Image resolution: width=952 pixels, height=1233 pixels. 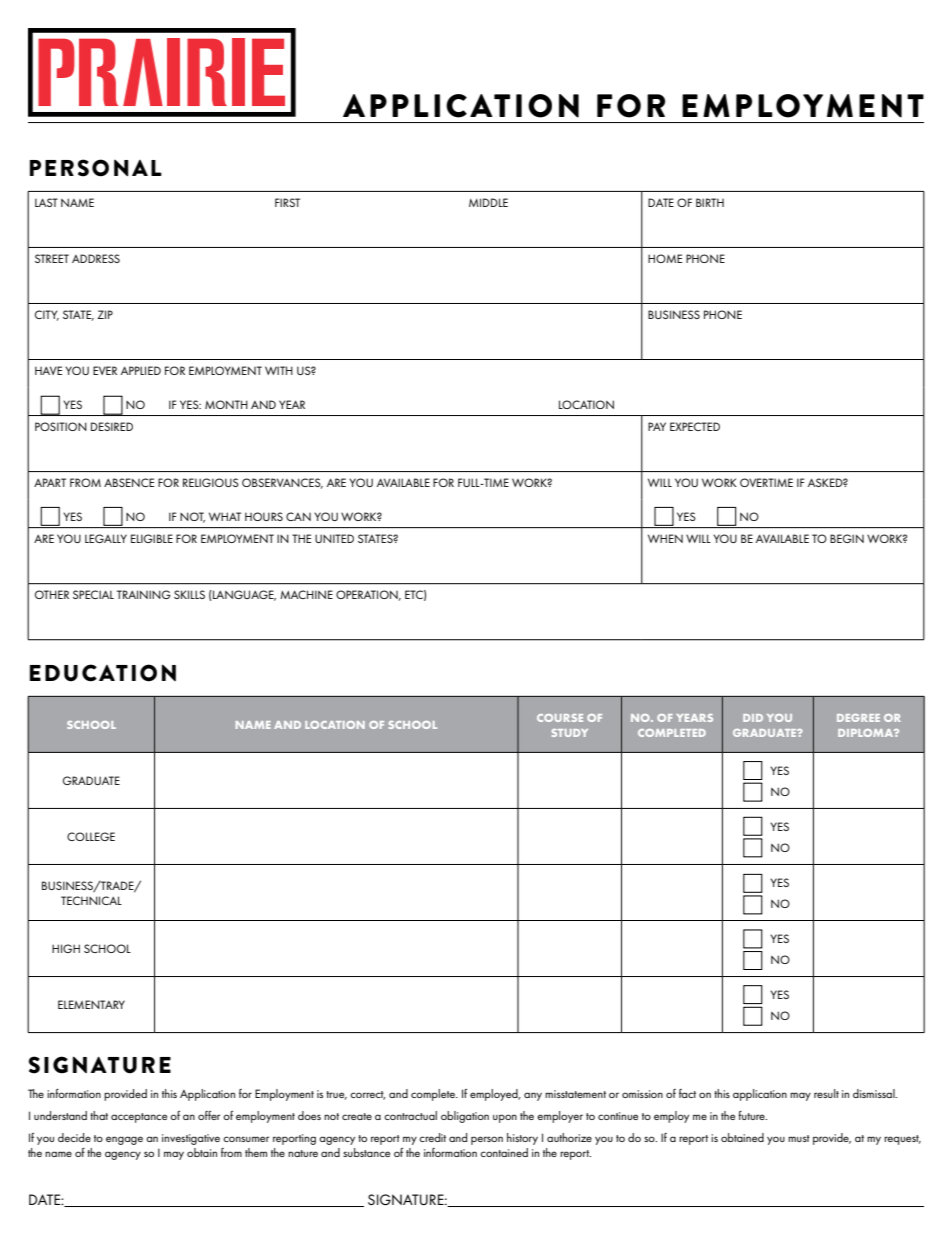 What do you see at coordinates (560, 718) in the screenshot?
I see `COURSE` at bounding box center [560, 718].
